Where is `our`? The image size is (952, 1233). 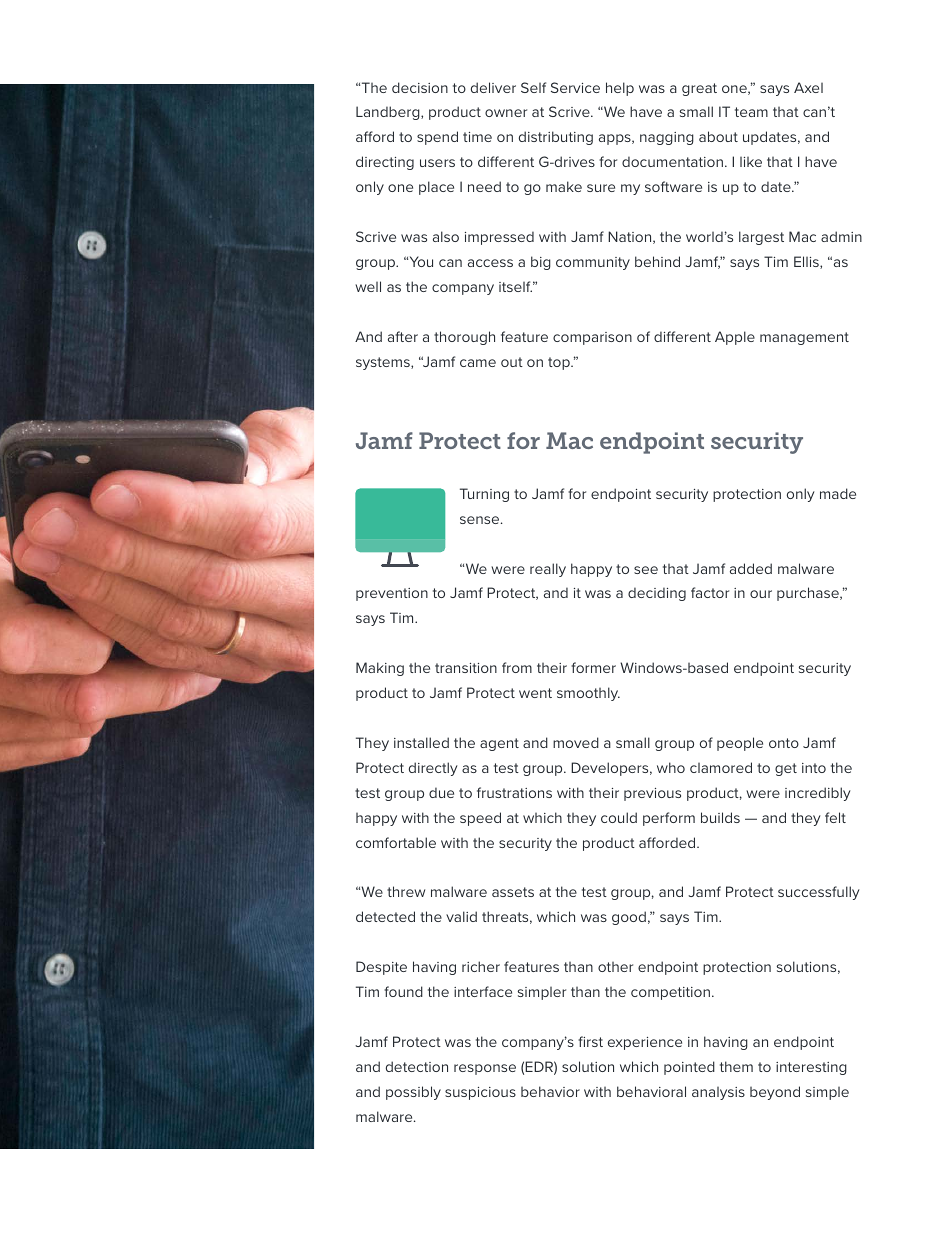
our is located at coordinates (761, 594).
